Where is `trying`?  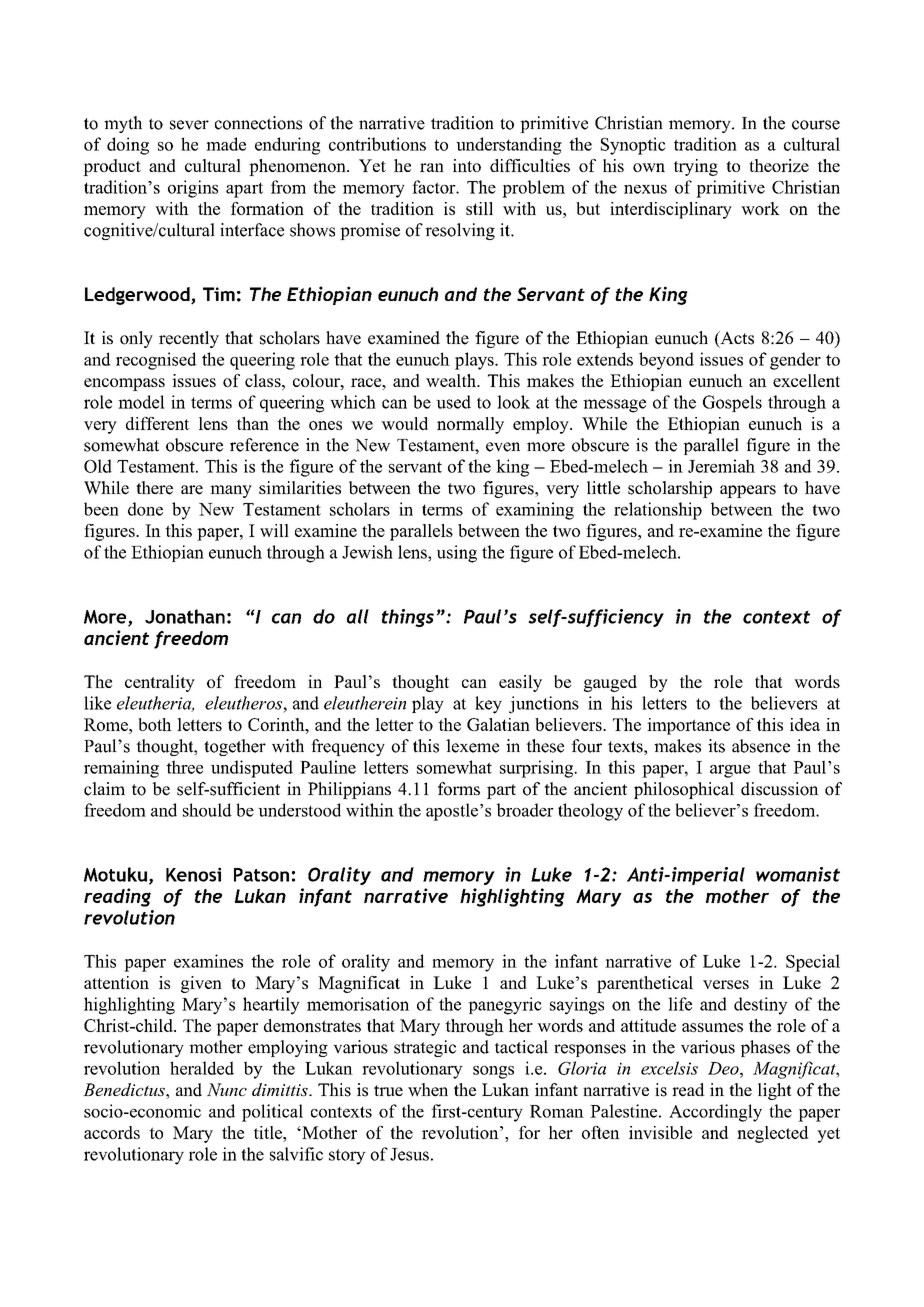 trying is located at coordinates (696, 167).
